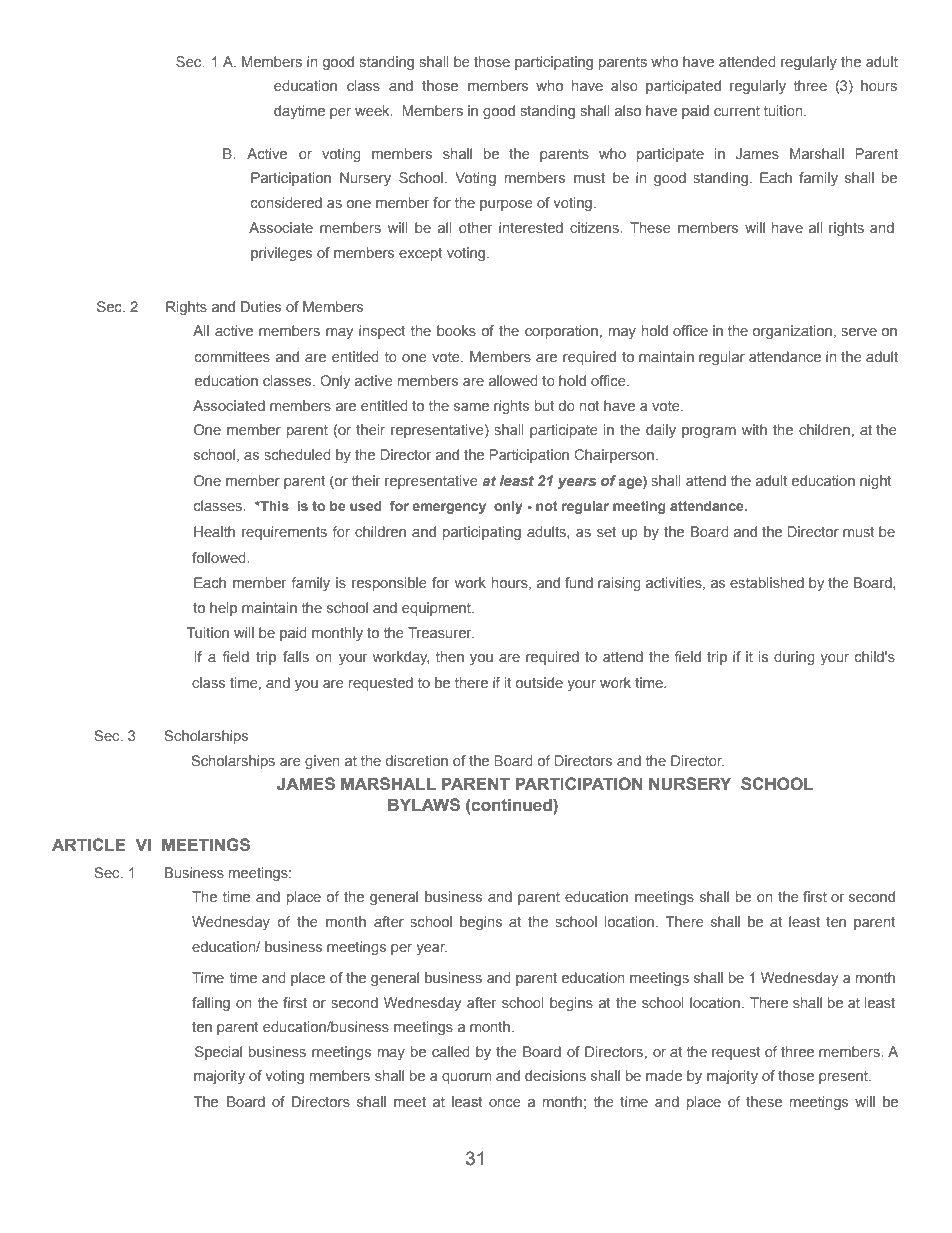 This screenshot has width=952, height=1233. What do you see at coordinates (794, 658) in the screenshot?
I see `during` at bounding box center [794, 658].
